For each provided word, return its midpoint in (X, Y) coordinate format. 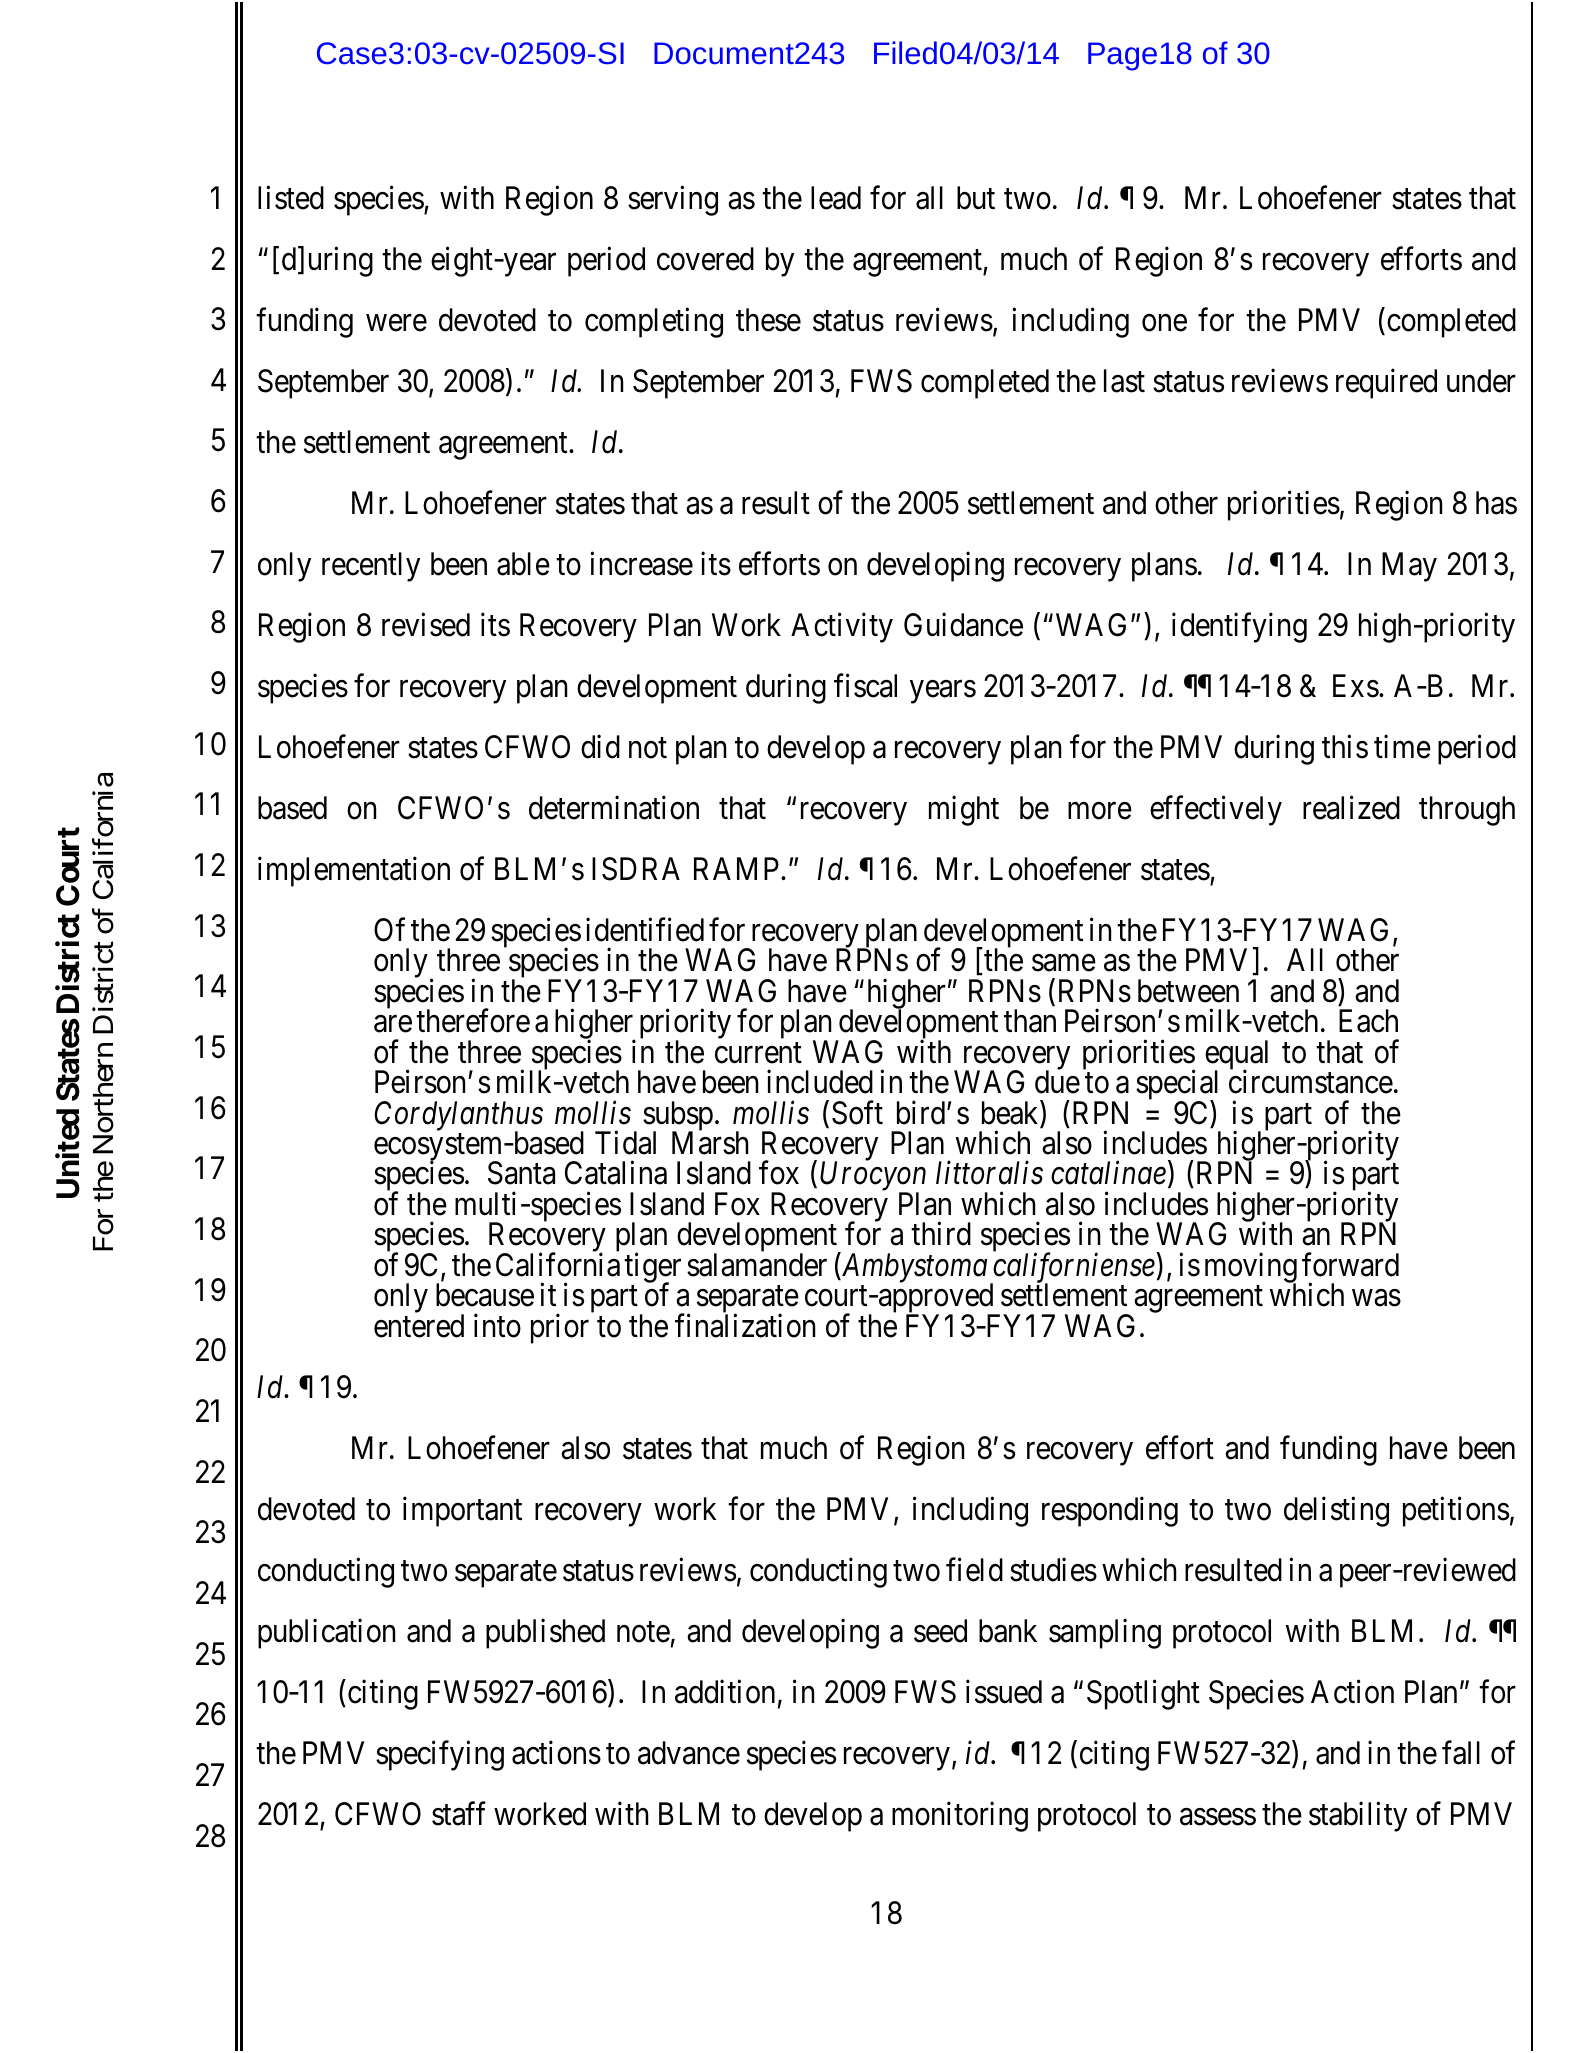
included (820, 1082)
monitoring (960, 1816)
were (396, 323)
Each (1368, 1021)
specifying (440, 1755)
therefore (473, 1021)
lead (836, 198)
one (1164, 323)
